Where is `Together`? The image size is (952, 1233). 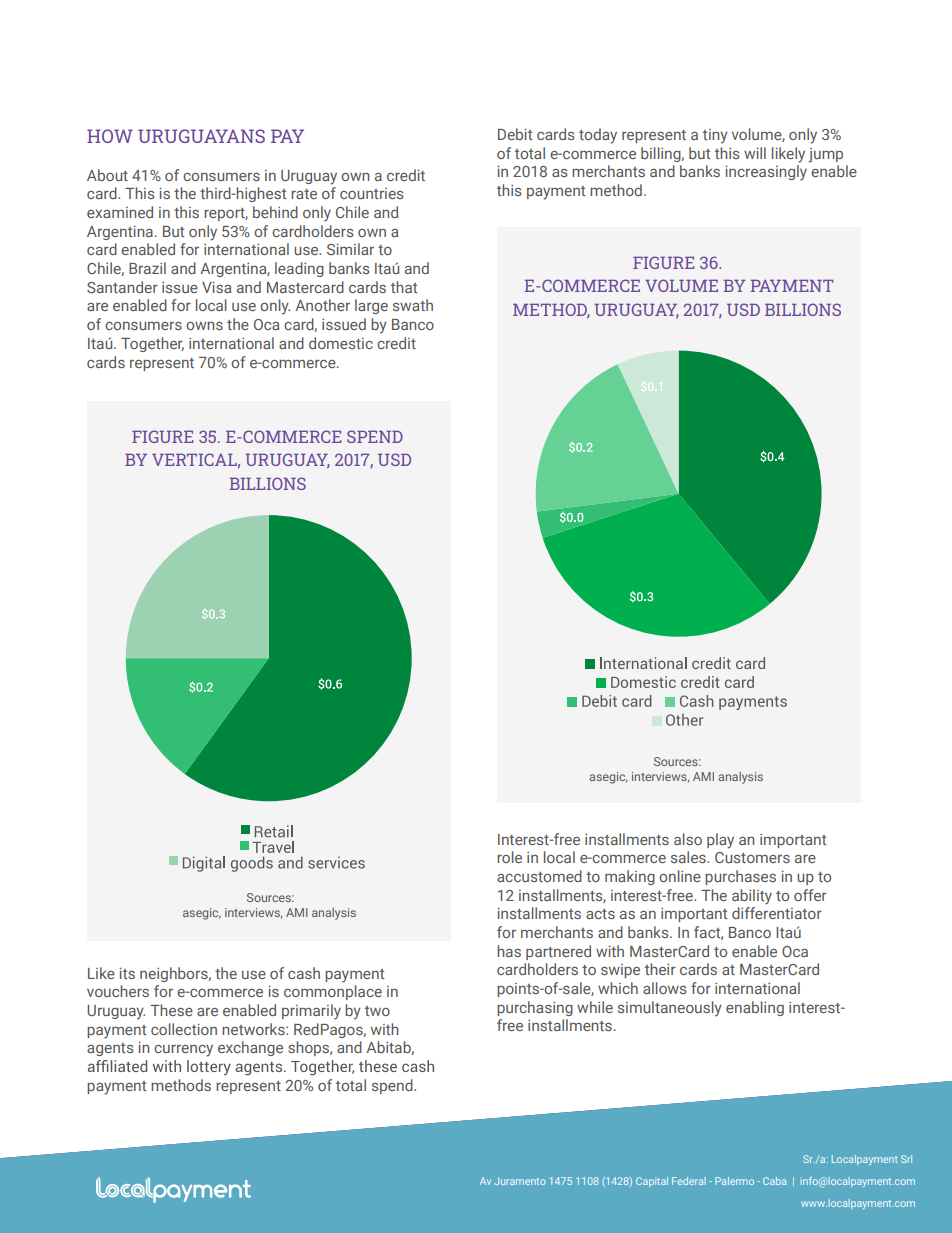 Together is located at coordinates (152, 344).
